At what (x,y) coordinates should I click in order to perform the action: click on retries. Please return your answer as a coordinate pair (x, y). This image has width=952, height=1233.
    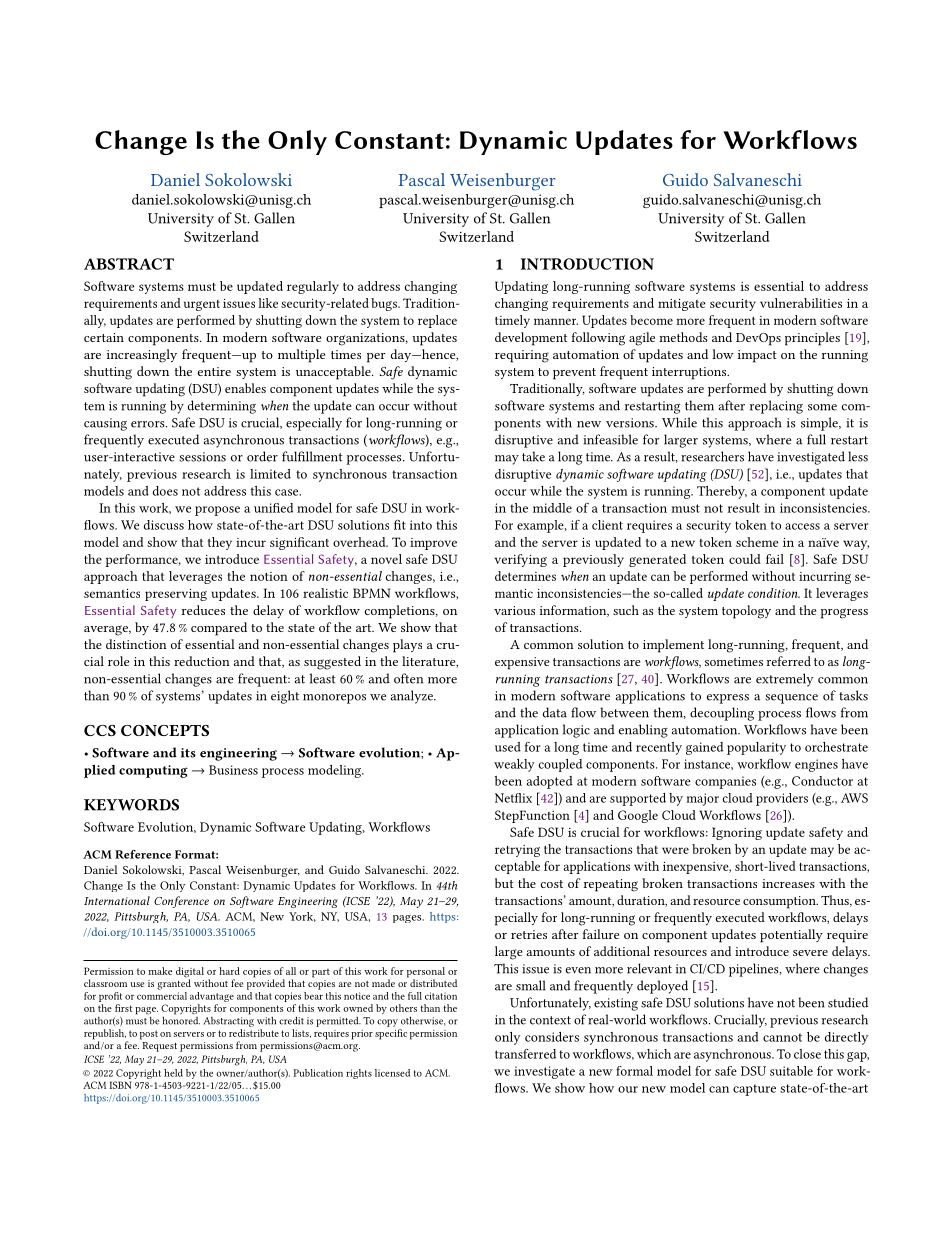
    Looking at the image, I should click on (529, 934).
